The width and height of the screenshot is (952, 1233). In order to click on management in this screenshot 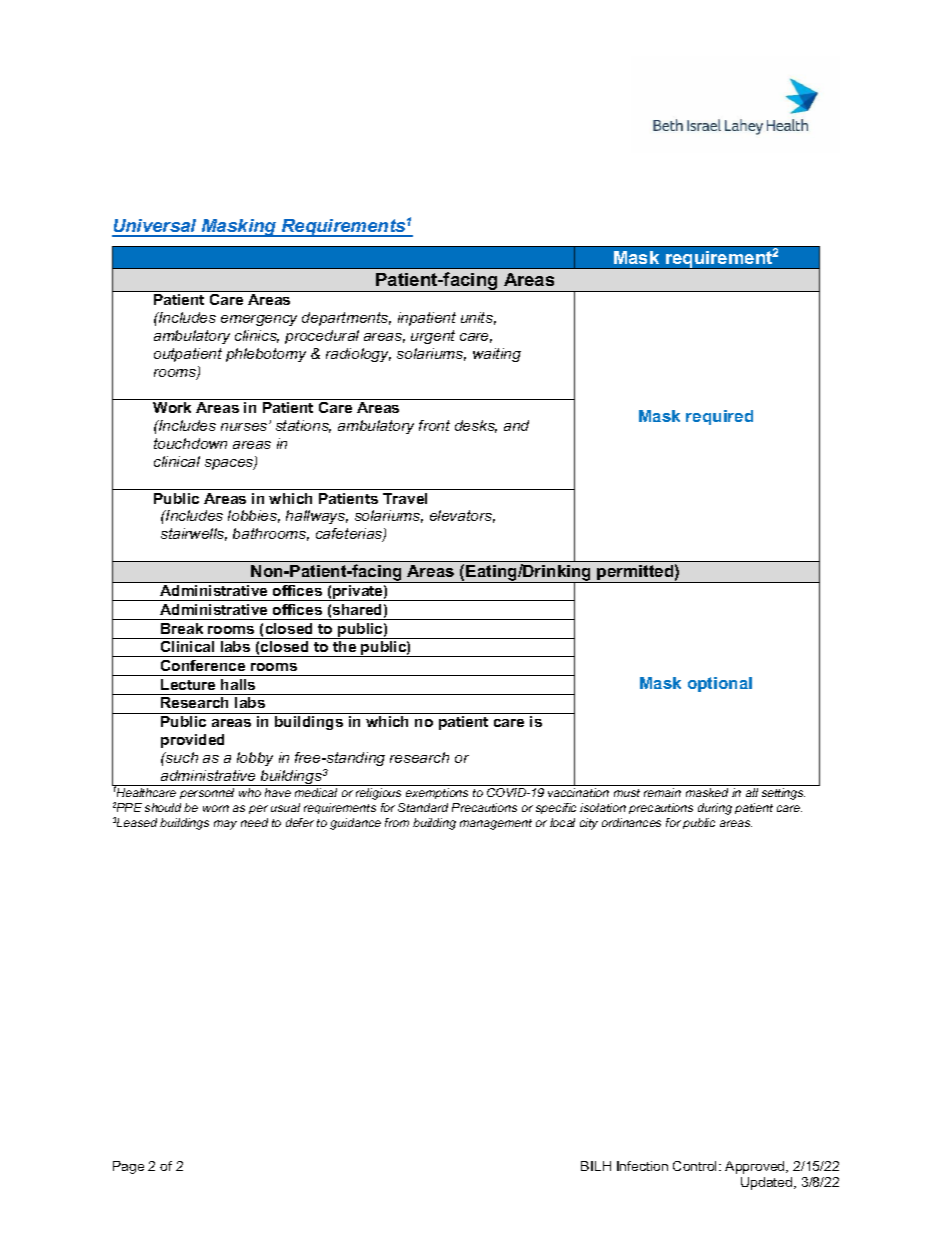, I will do `click(496, 824)`.
